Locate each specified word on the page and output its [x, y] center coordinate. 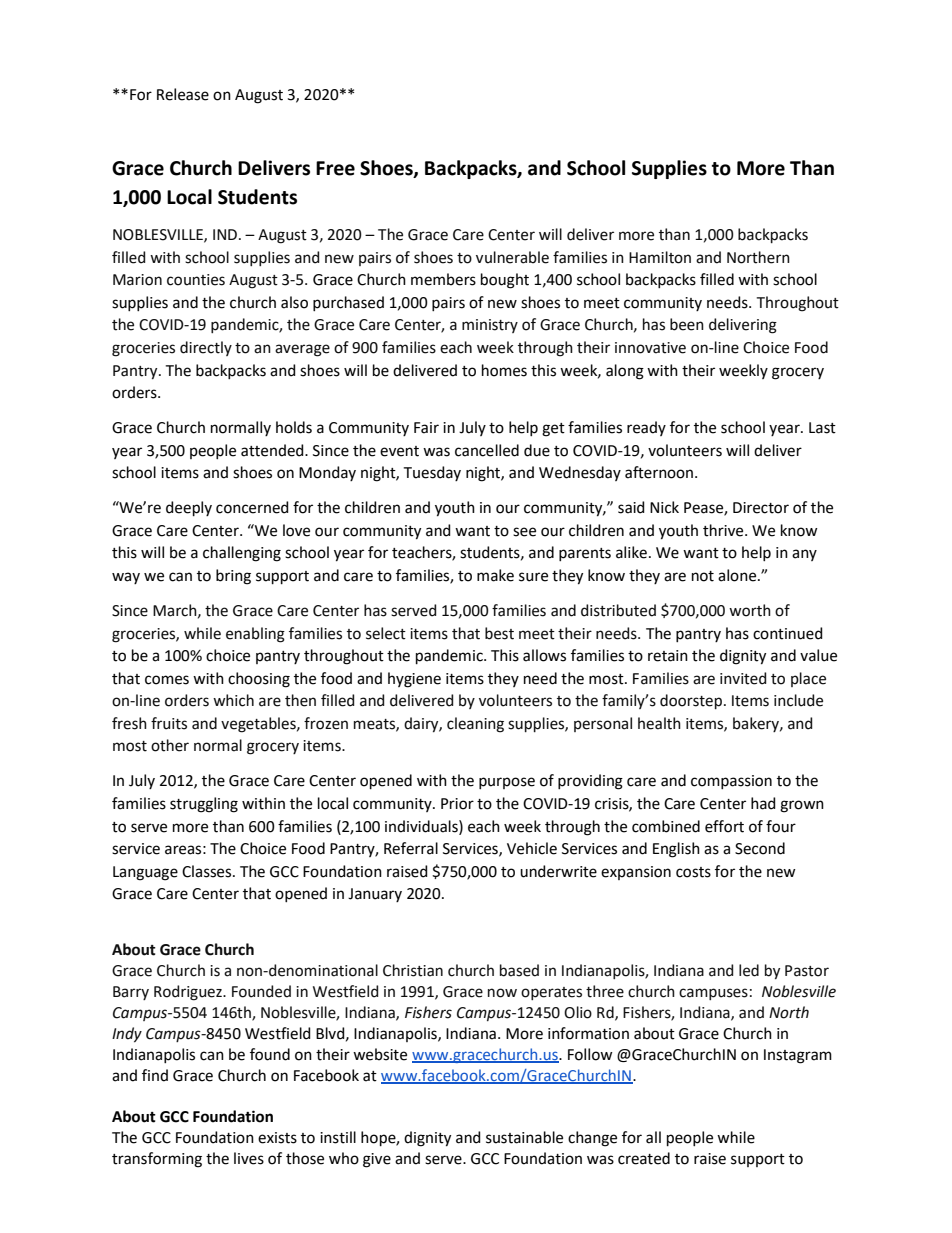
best [499, 633]
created [644, 1158]
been [687, 324]
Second [760, 848]
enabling [255, 635]
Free [335, 168]
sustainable [524, 1137]
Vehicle [532, 848]
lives [249, 1158]
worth [750, 610]
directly [206, 348]
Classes [208, 871]
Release [183, 94]
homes [504, 370]
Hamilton [660, 257]
